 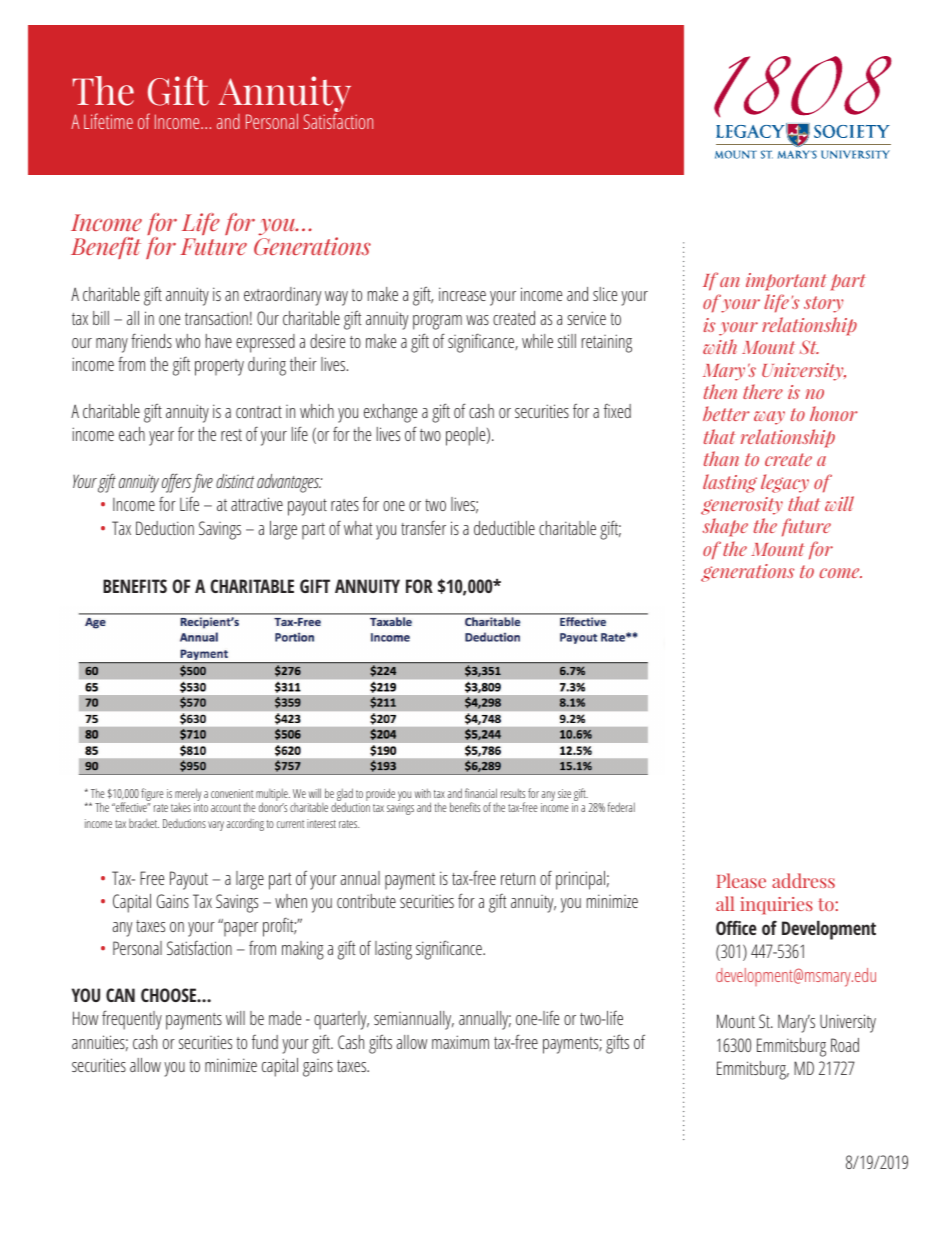 I want to click on merely, so click(x=188, y=796).
